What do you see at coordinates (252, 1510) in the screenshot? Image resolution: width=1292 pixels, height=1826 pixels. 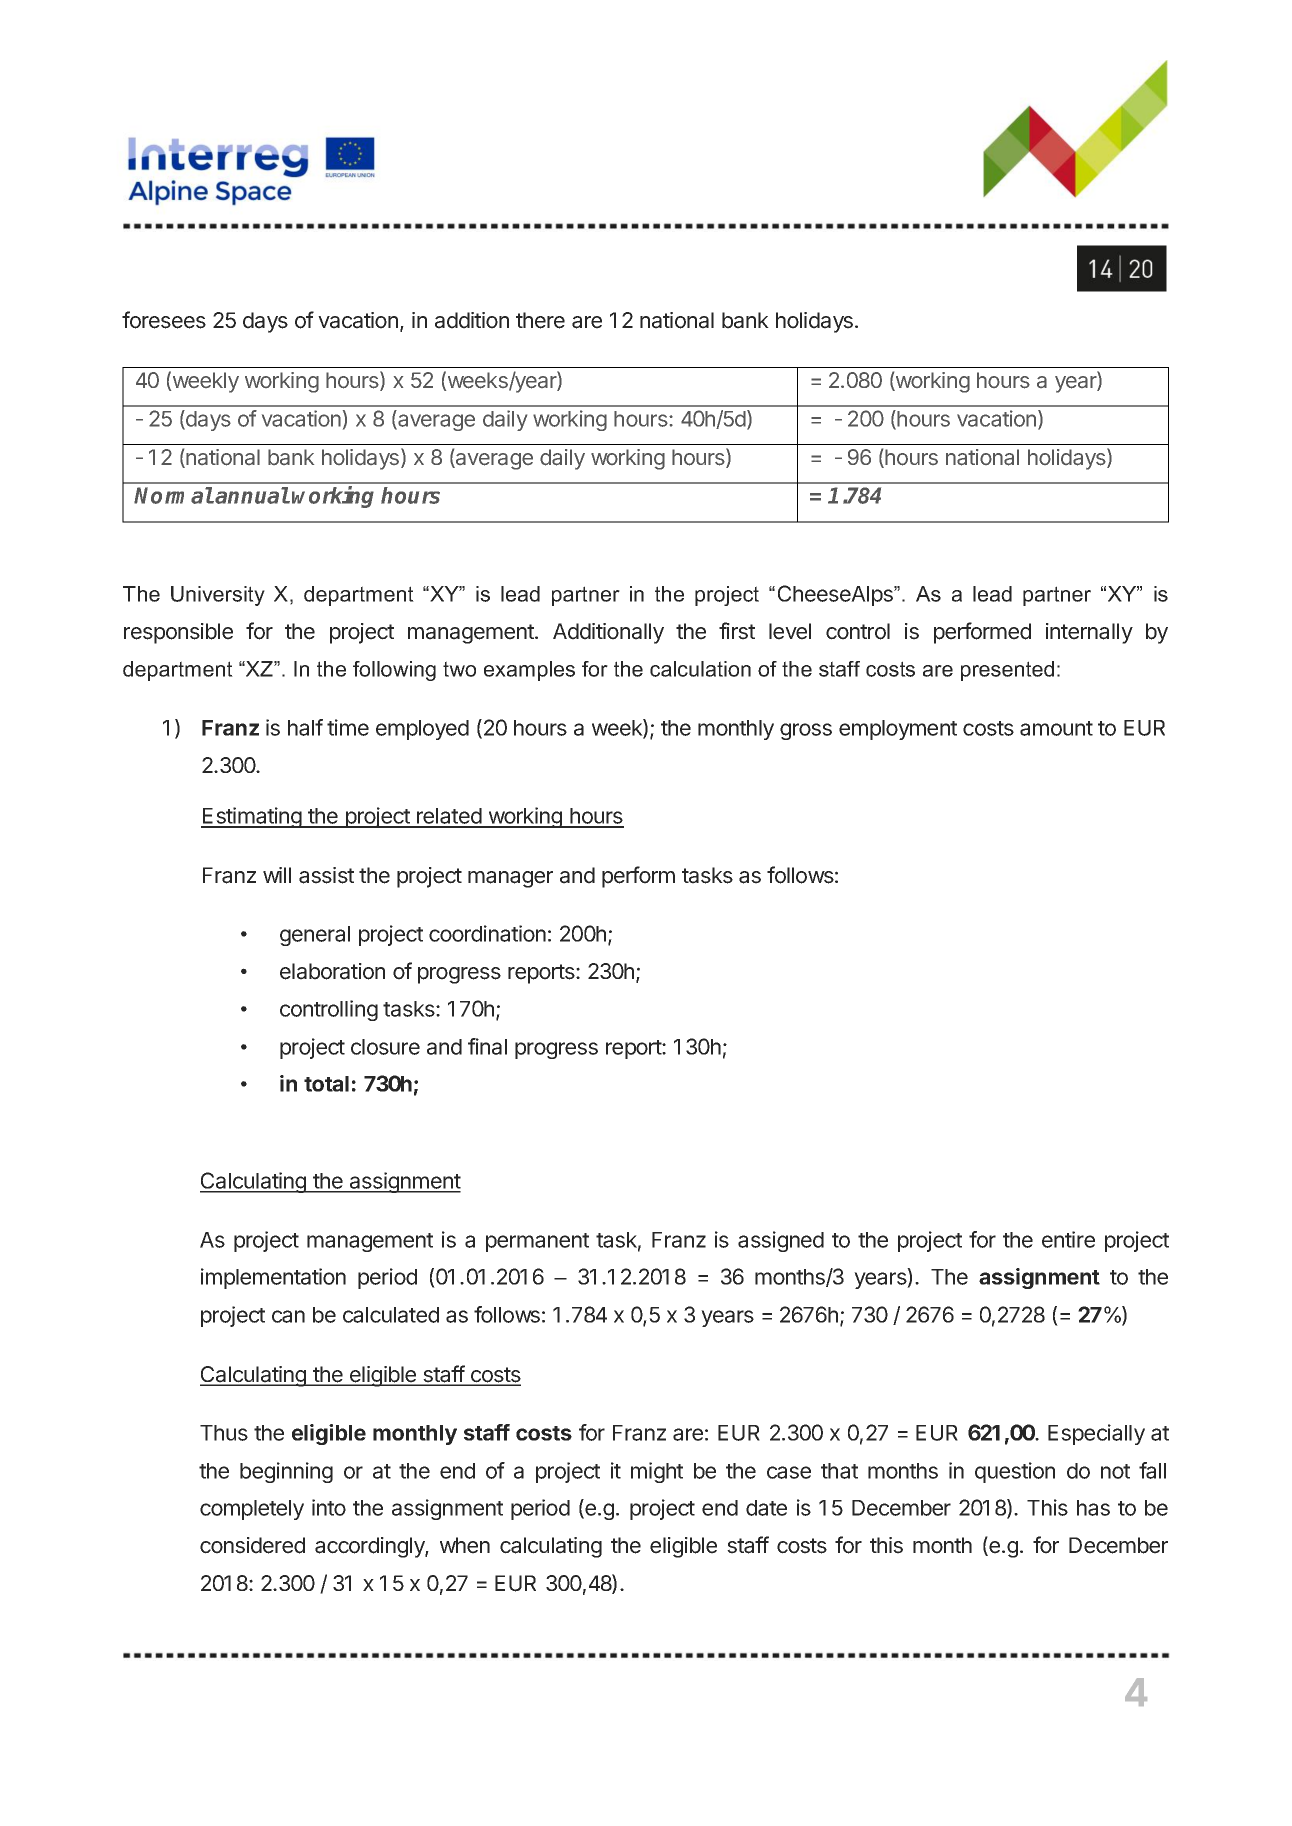 I see `completely` at bounding box center [252, 1510].
